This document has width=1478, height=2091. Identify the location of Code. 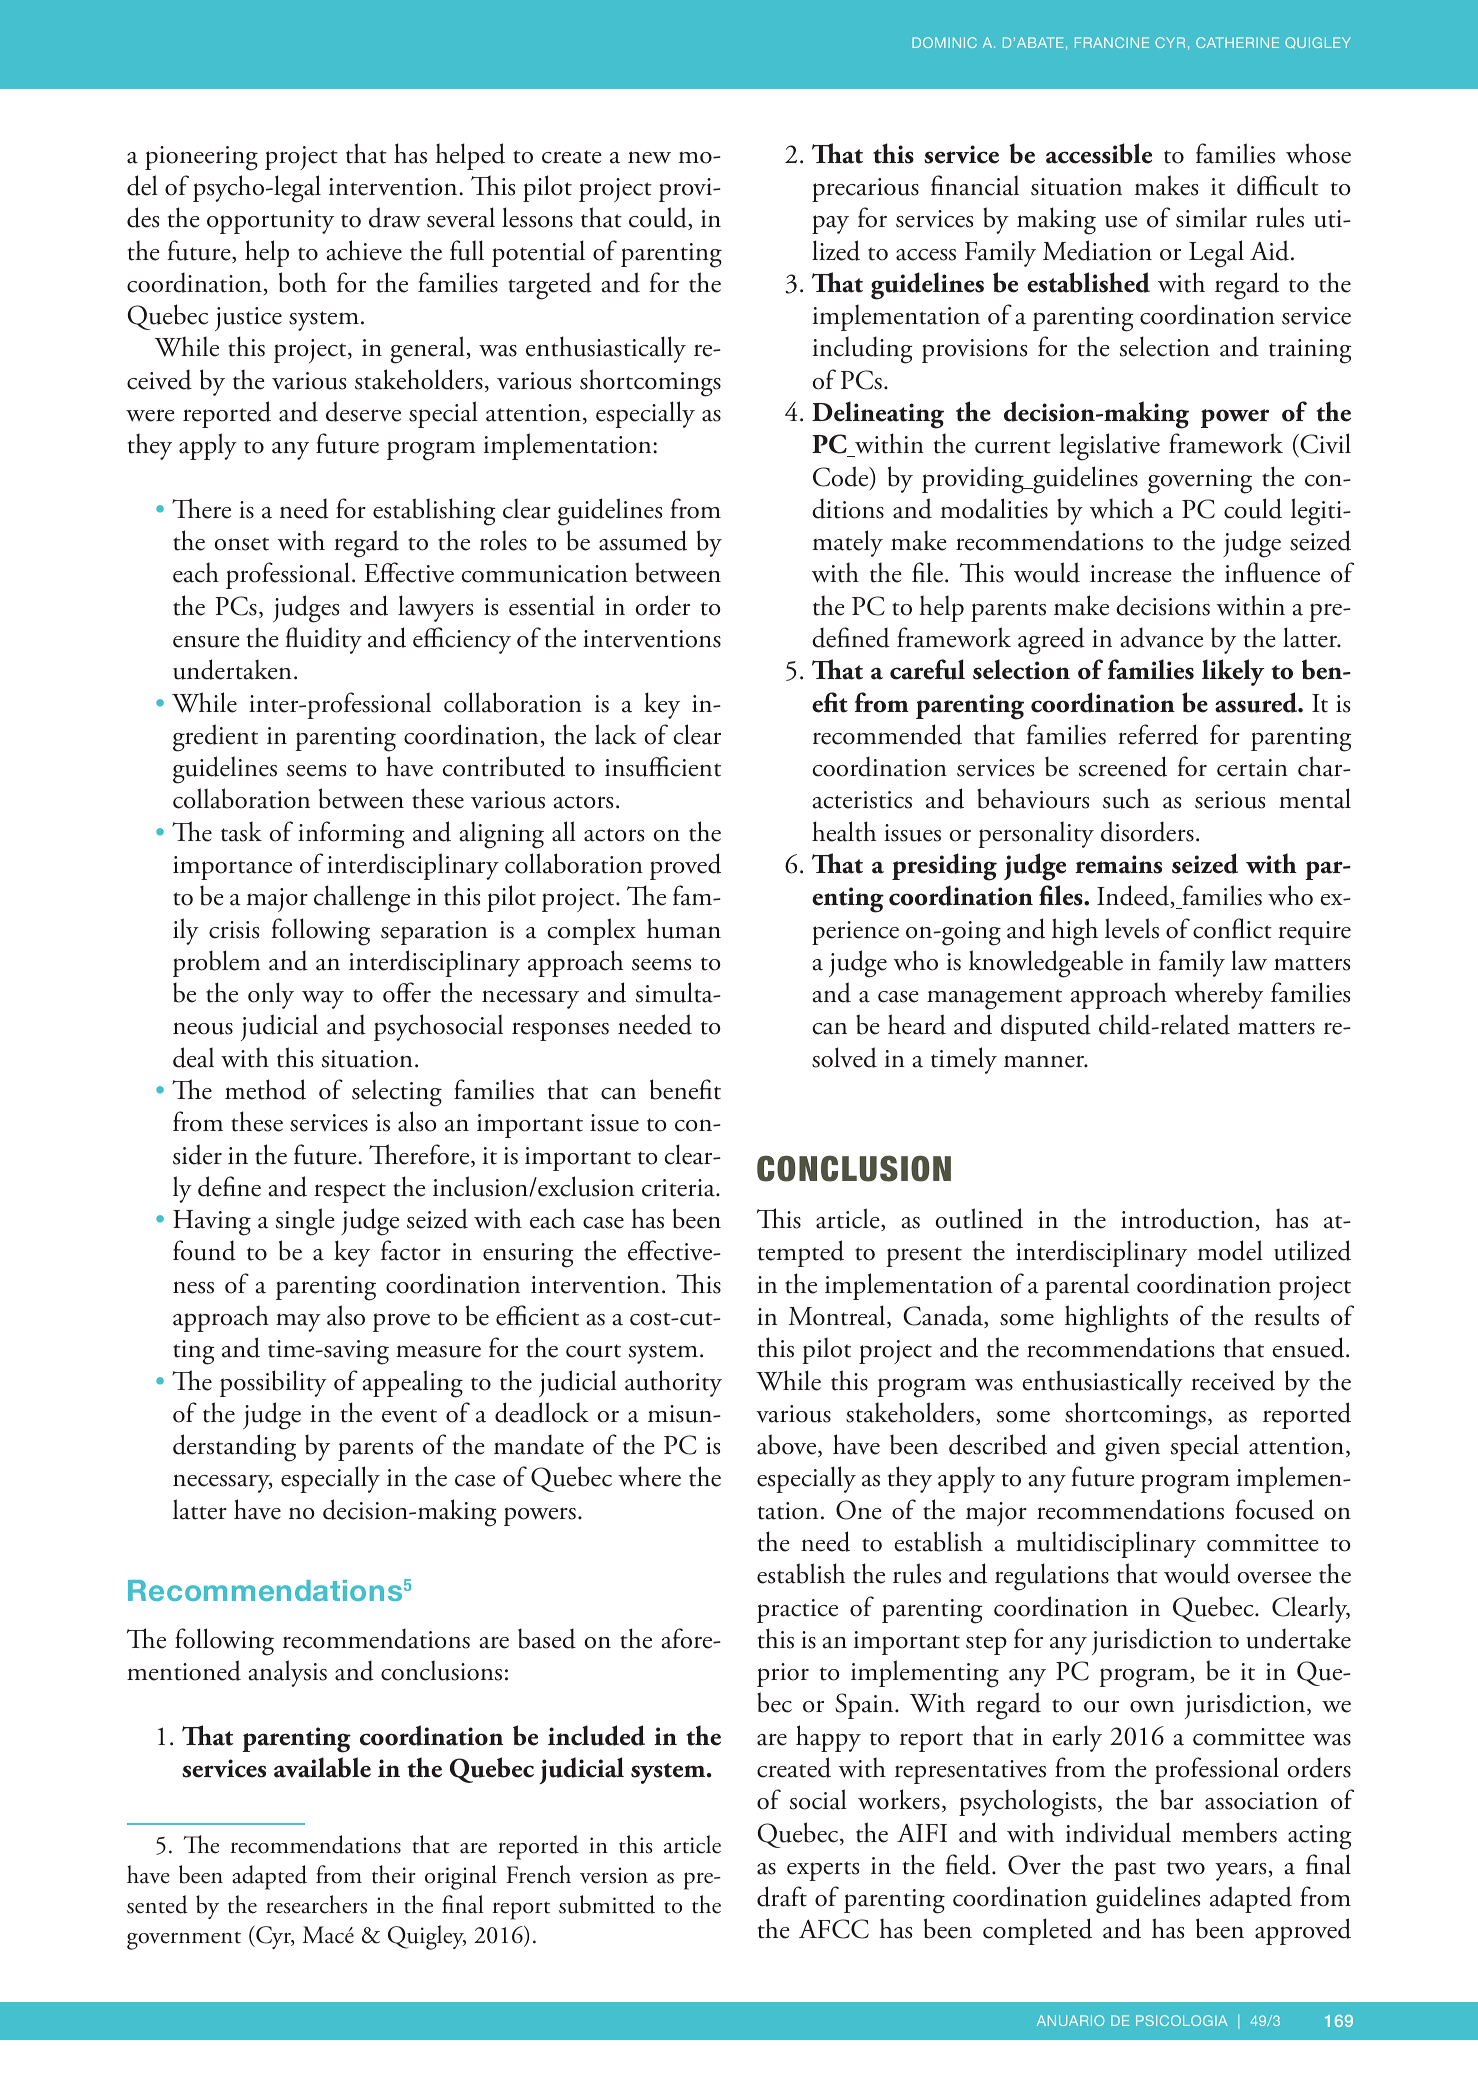
(842, 477).
